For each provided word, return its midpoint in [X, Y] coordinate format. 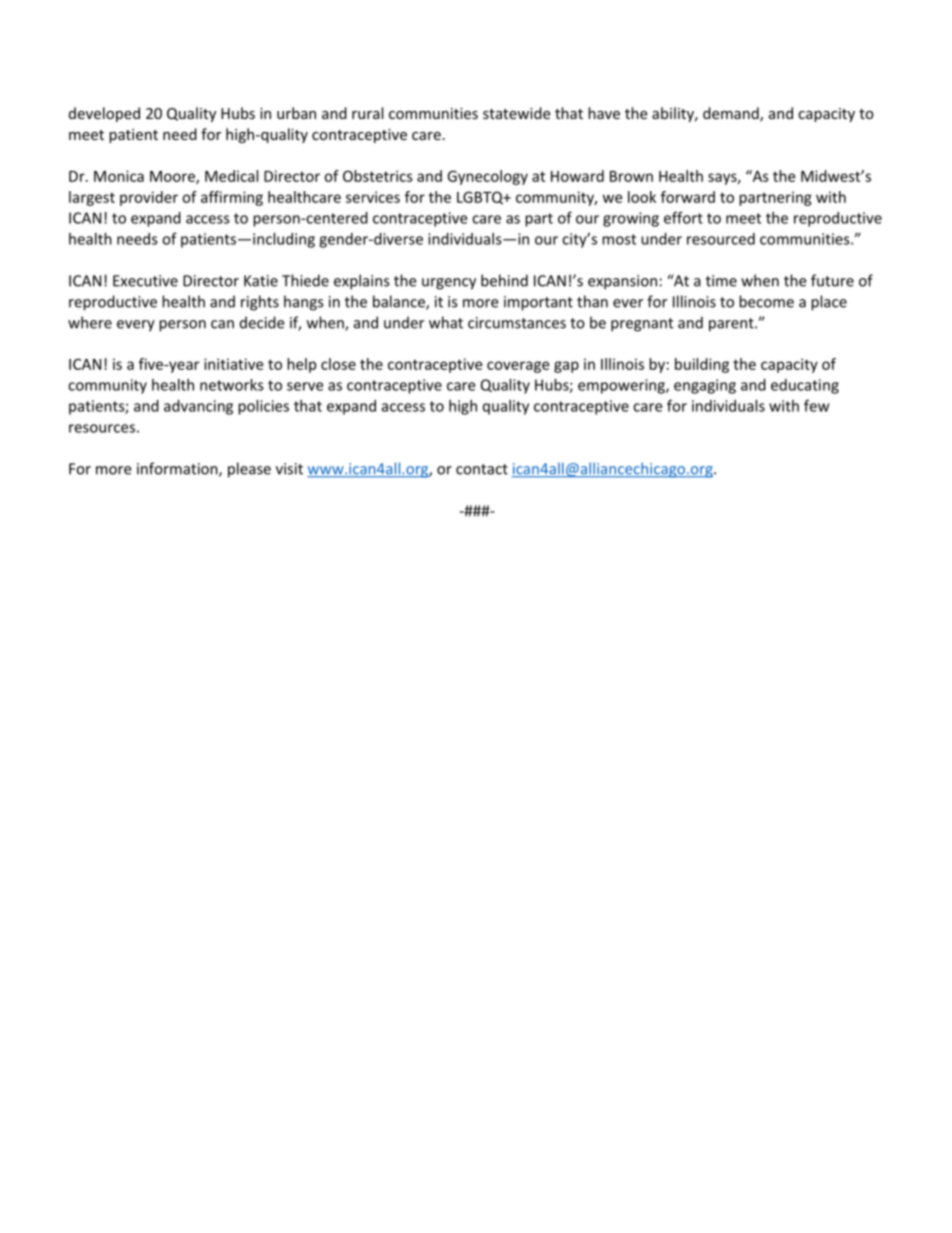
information [178, 469]
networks [232, 385]
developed [104, 114]
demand [732, 114]
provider [149, 198]
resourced [721, 239]
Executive [145, 281]
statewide [516, 113]
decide [262, 322]
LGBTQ [481, 198]
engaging [705, 386]
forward [688, 197]
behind [504, 280]
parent [732, 325]
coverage [518, 367]
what [446, 322]
